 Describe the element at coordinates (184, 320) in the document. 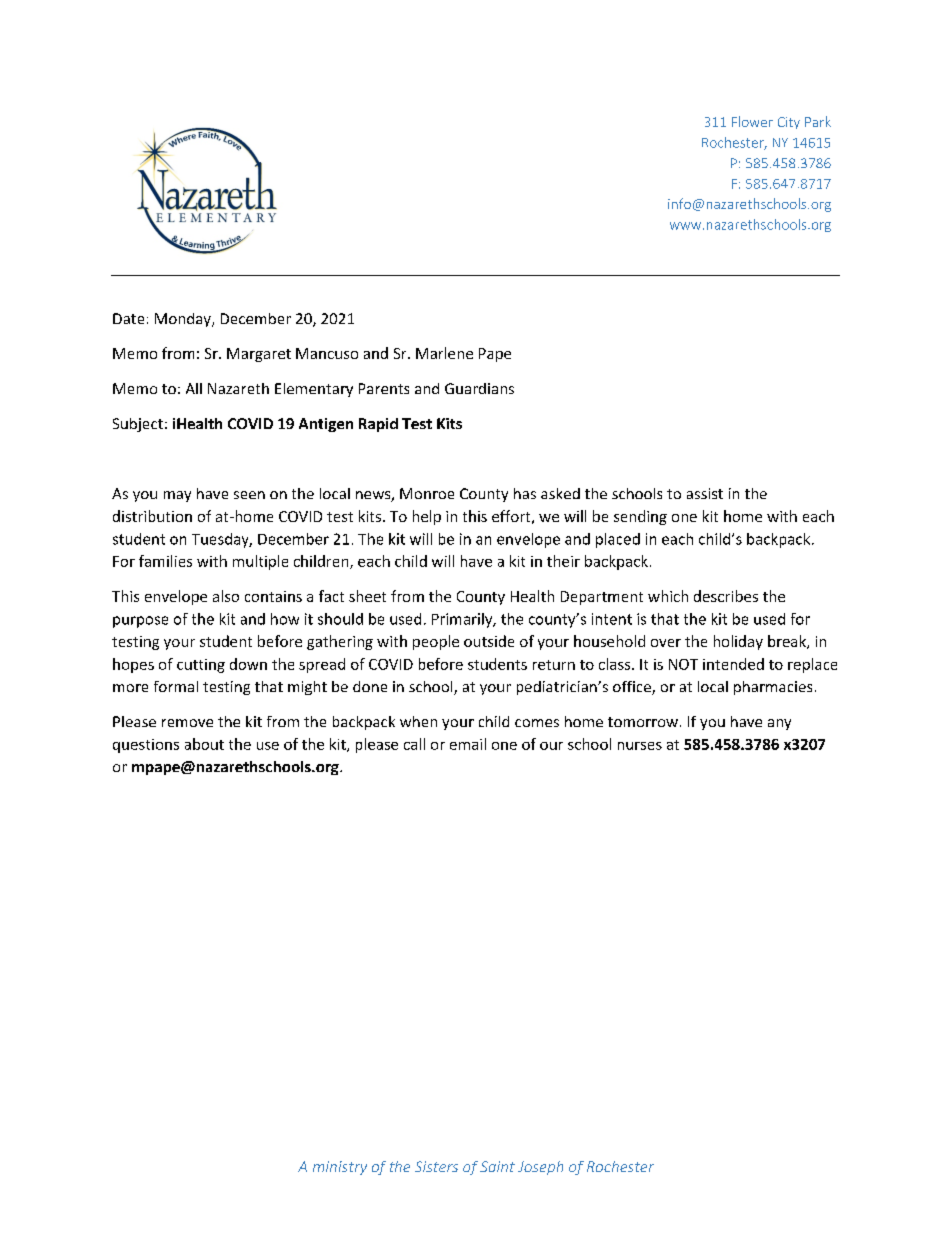

I see `Monday` at that location.
